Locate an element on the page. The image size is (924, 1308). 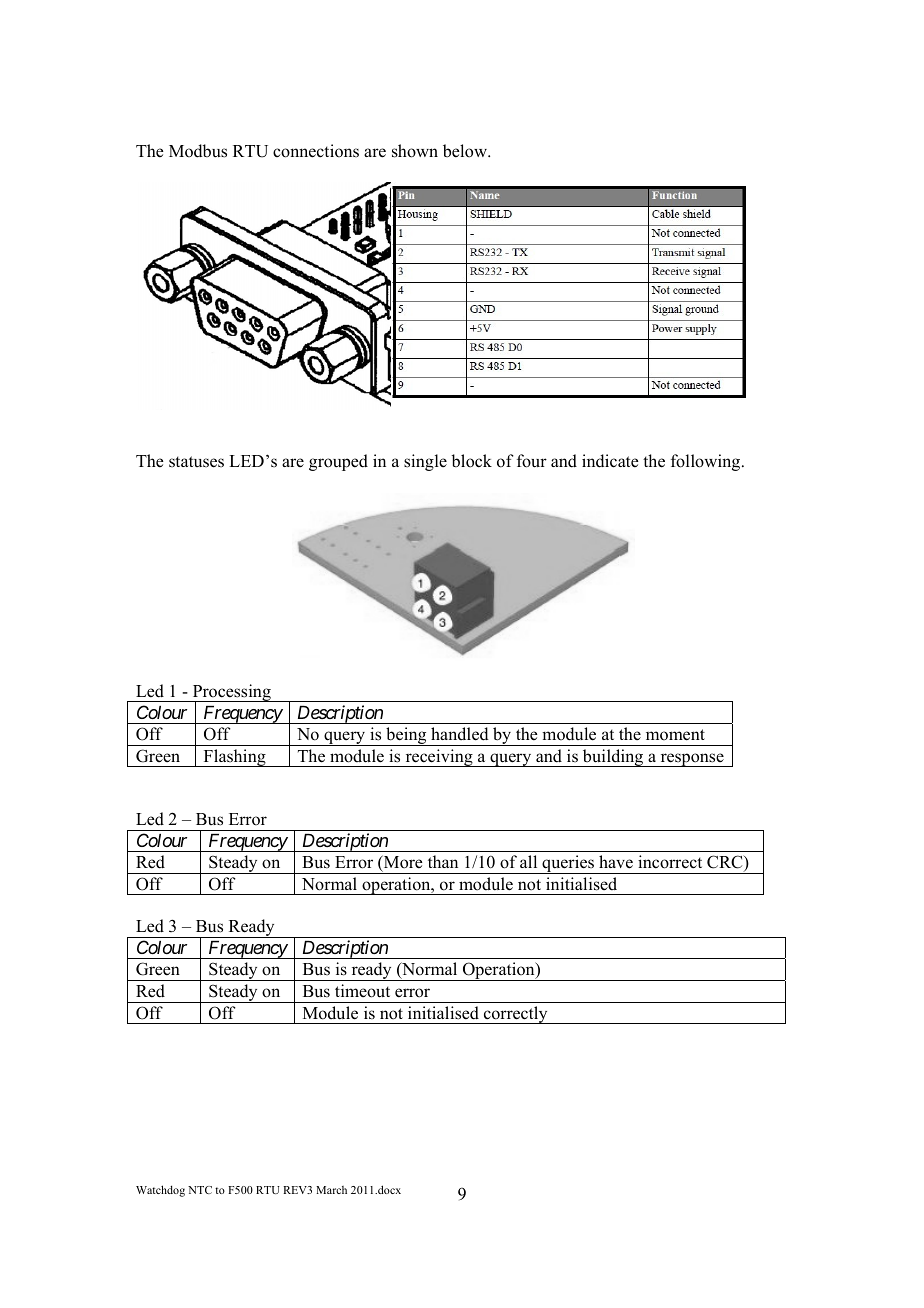
incorrect is located at coordinates (670, 862).
